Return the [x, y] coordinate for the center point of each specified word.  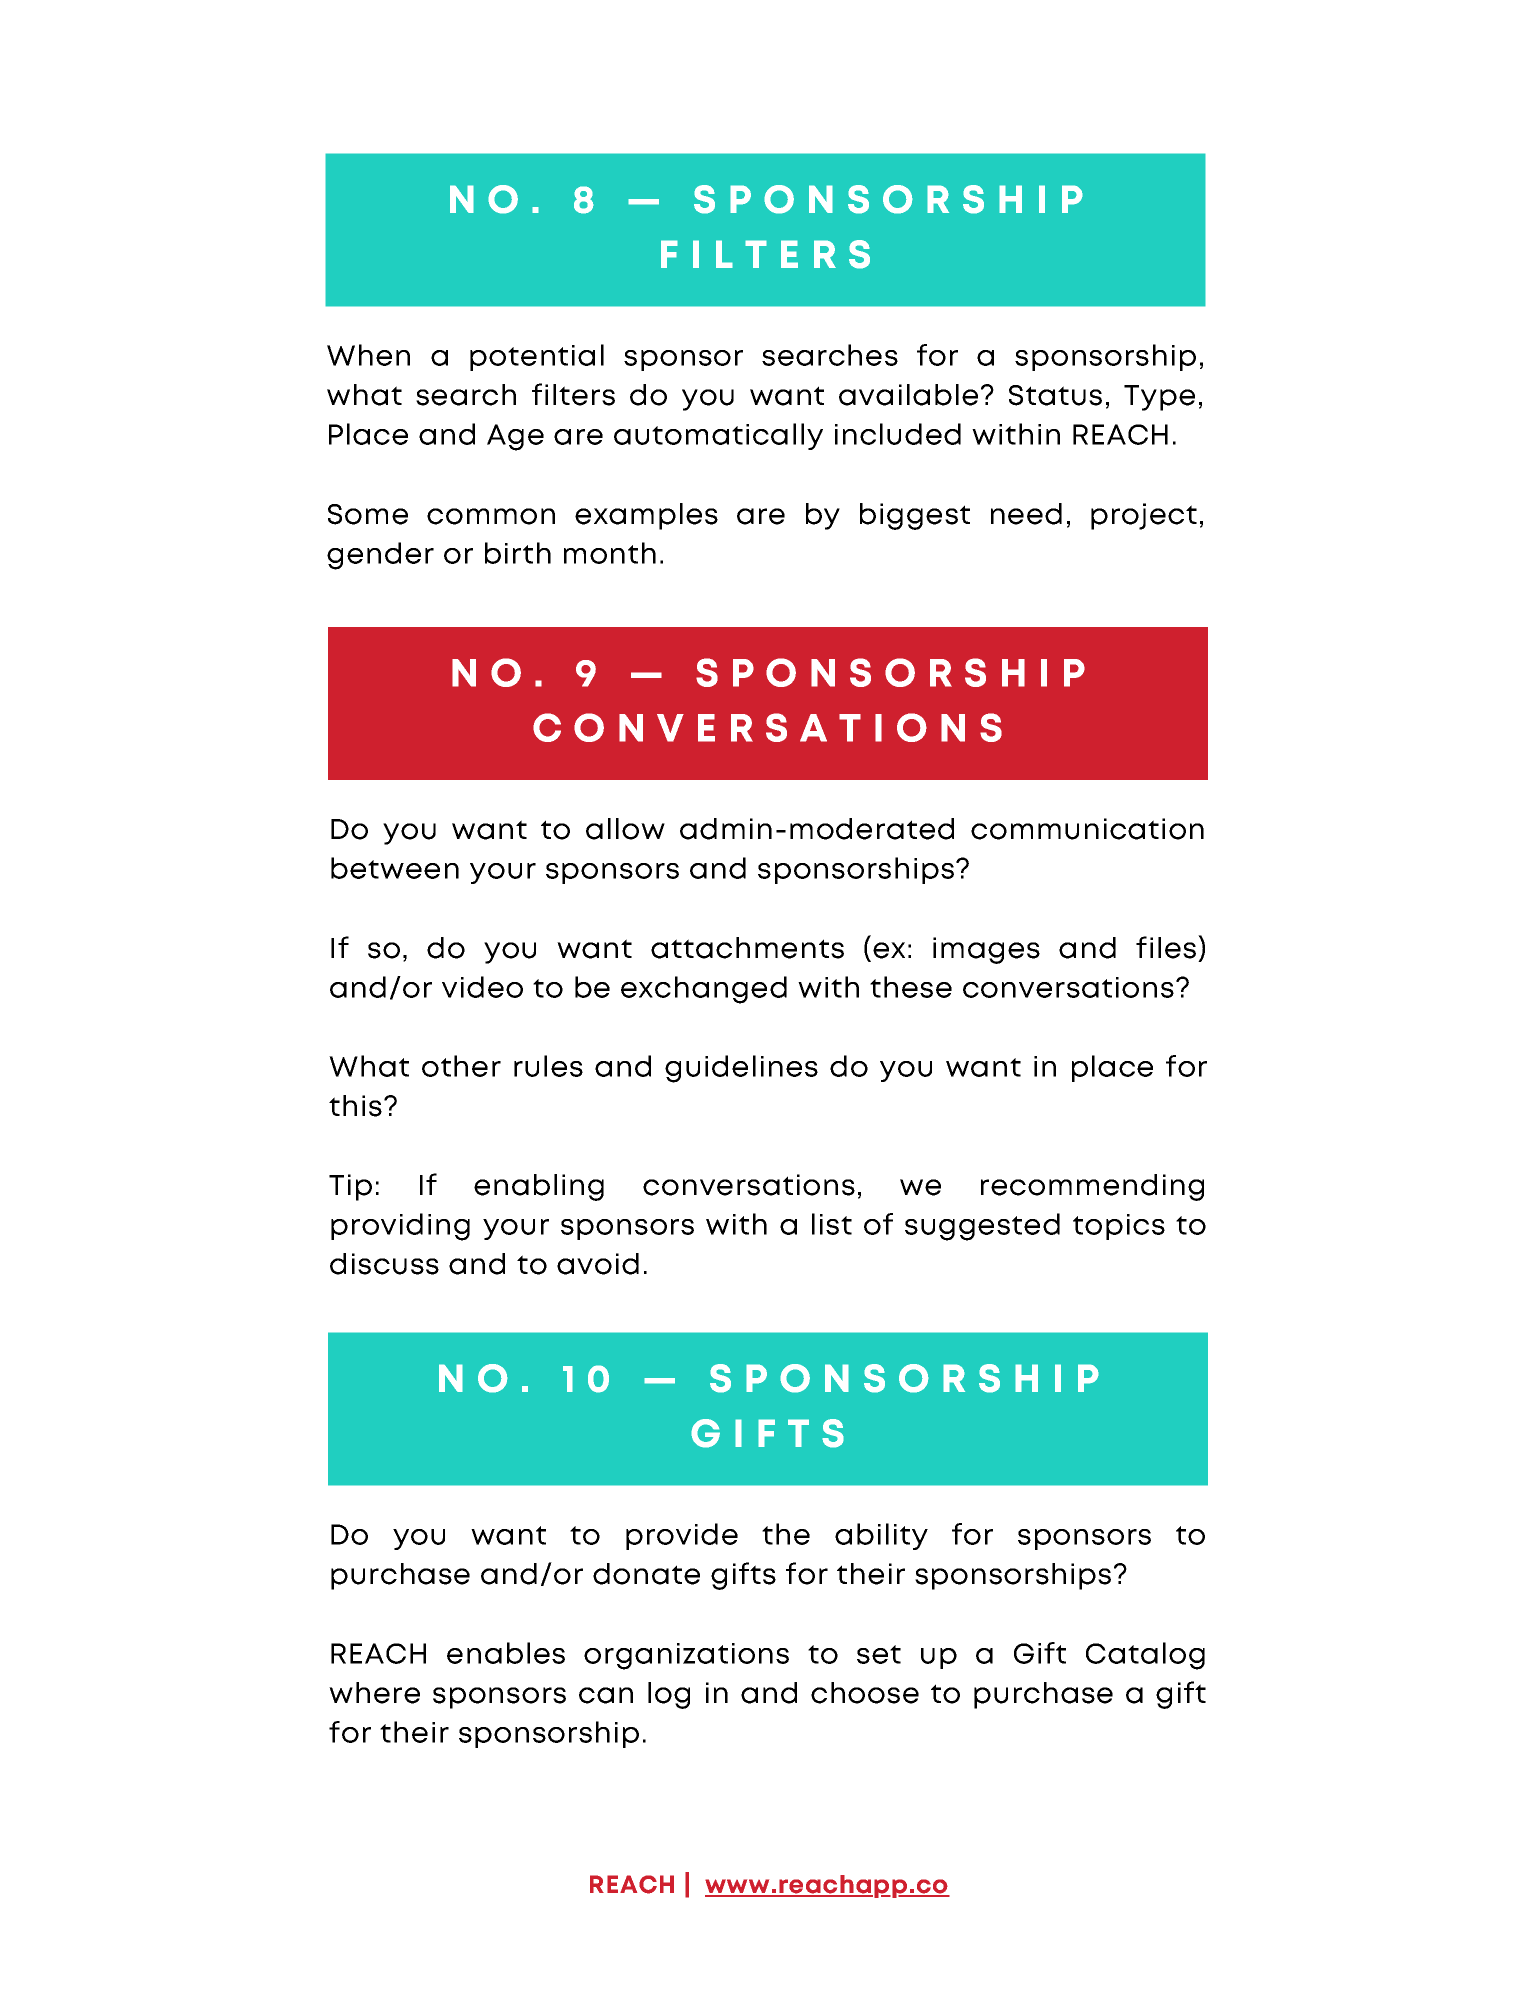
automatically [718, 436]
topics [1119, 1227]
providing [400, 1227]
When [368, 355]
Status [1055, 395]
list [832, 1224]
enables [506, 1653]
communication [1087, 829]
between [395, 868]
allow [625, 829]
